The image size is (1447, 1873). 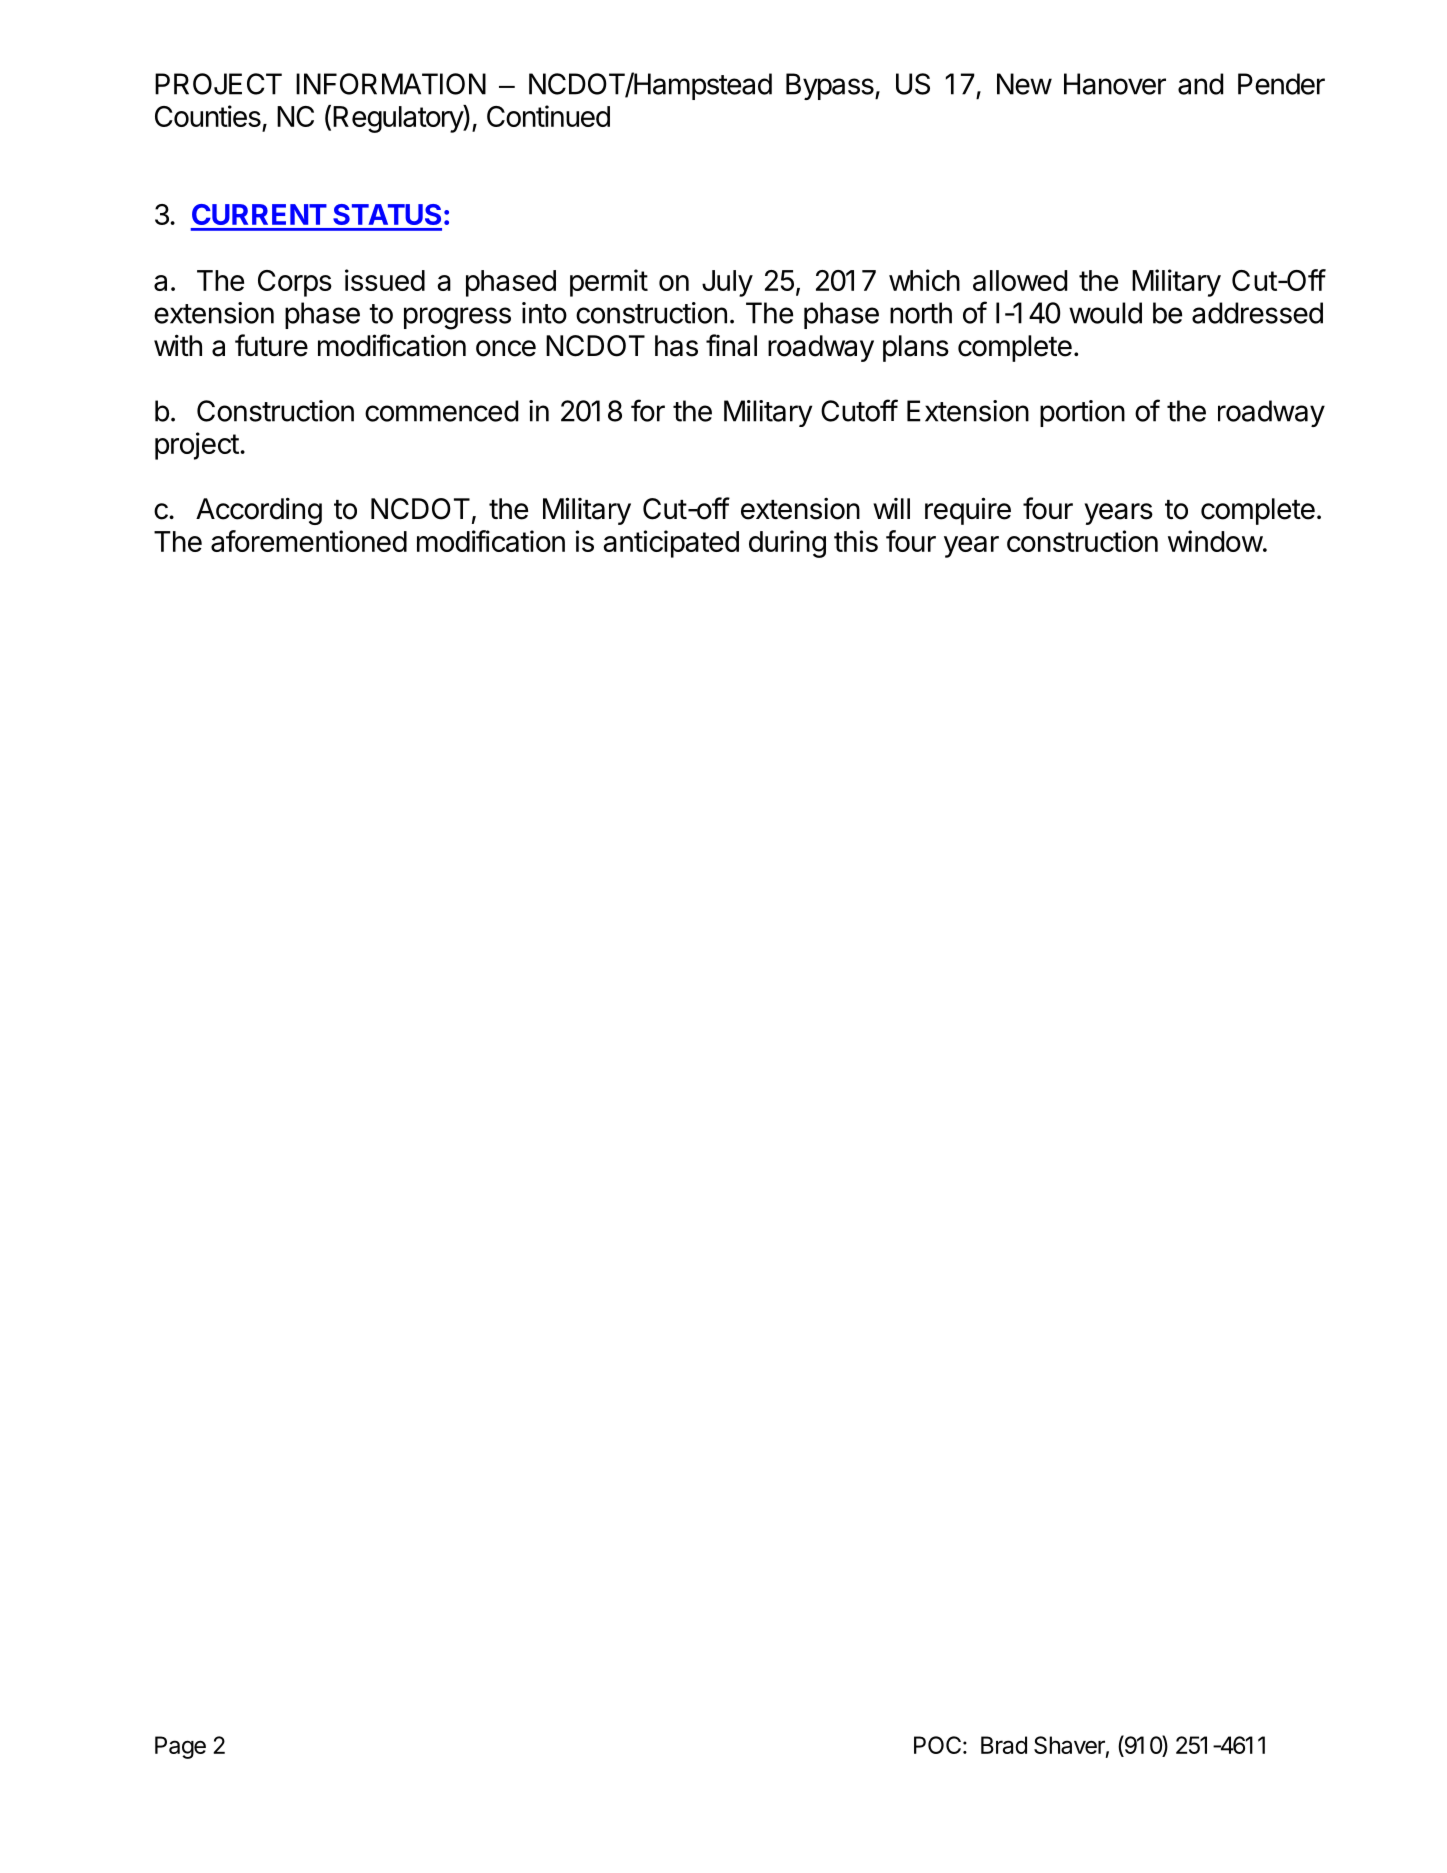 I want to click on aforementioned, so click(x=309, y=541).
